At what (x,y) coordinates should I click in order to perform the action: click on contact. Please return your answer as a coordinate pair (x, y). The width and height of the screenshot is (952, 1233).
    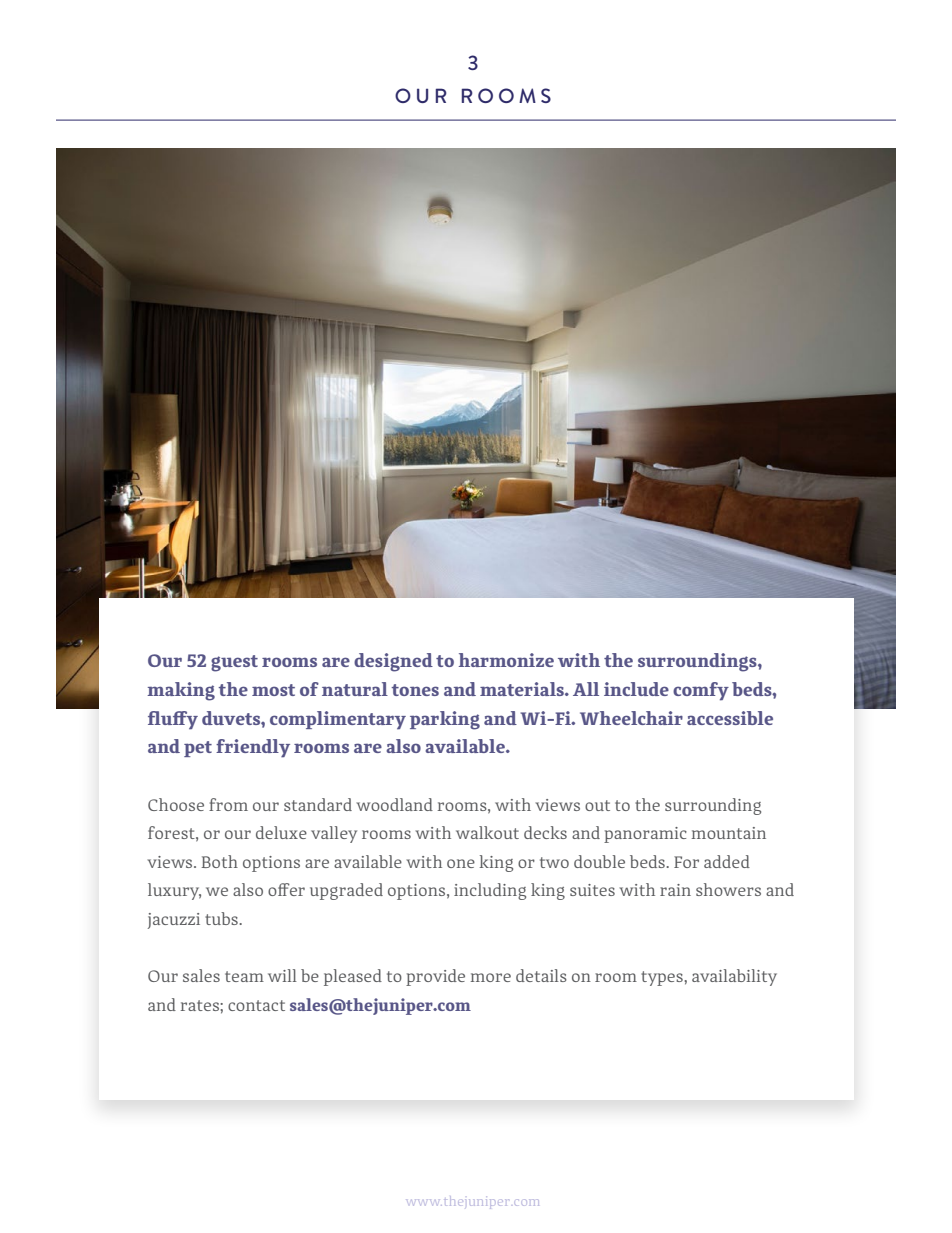
    Looking at the image, I should click on (256, 1005).
